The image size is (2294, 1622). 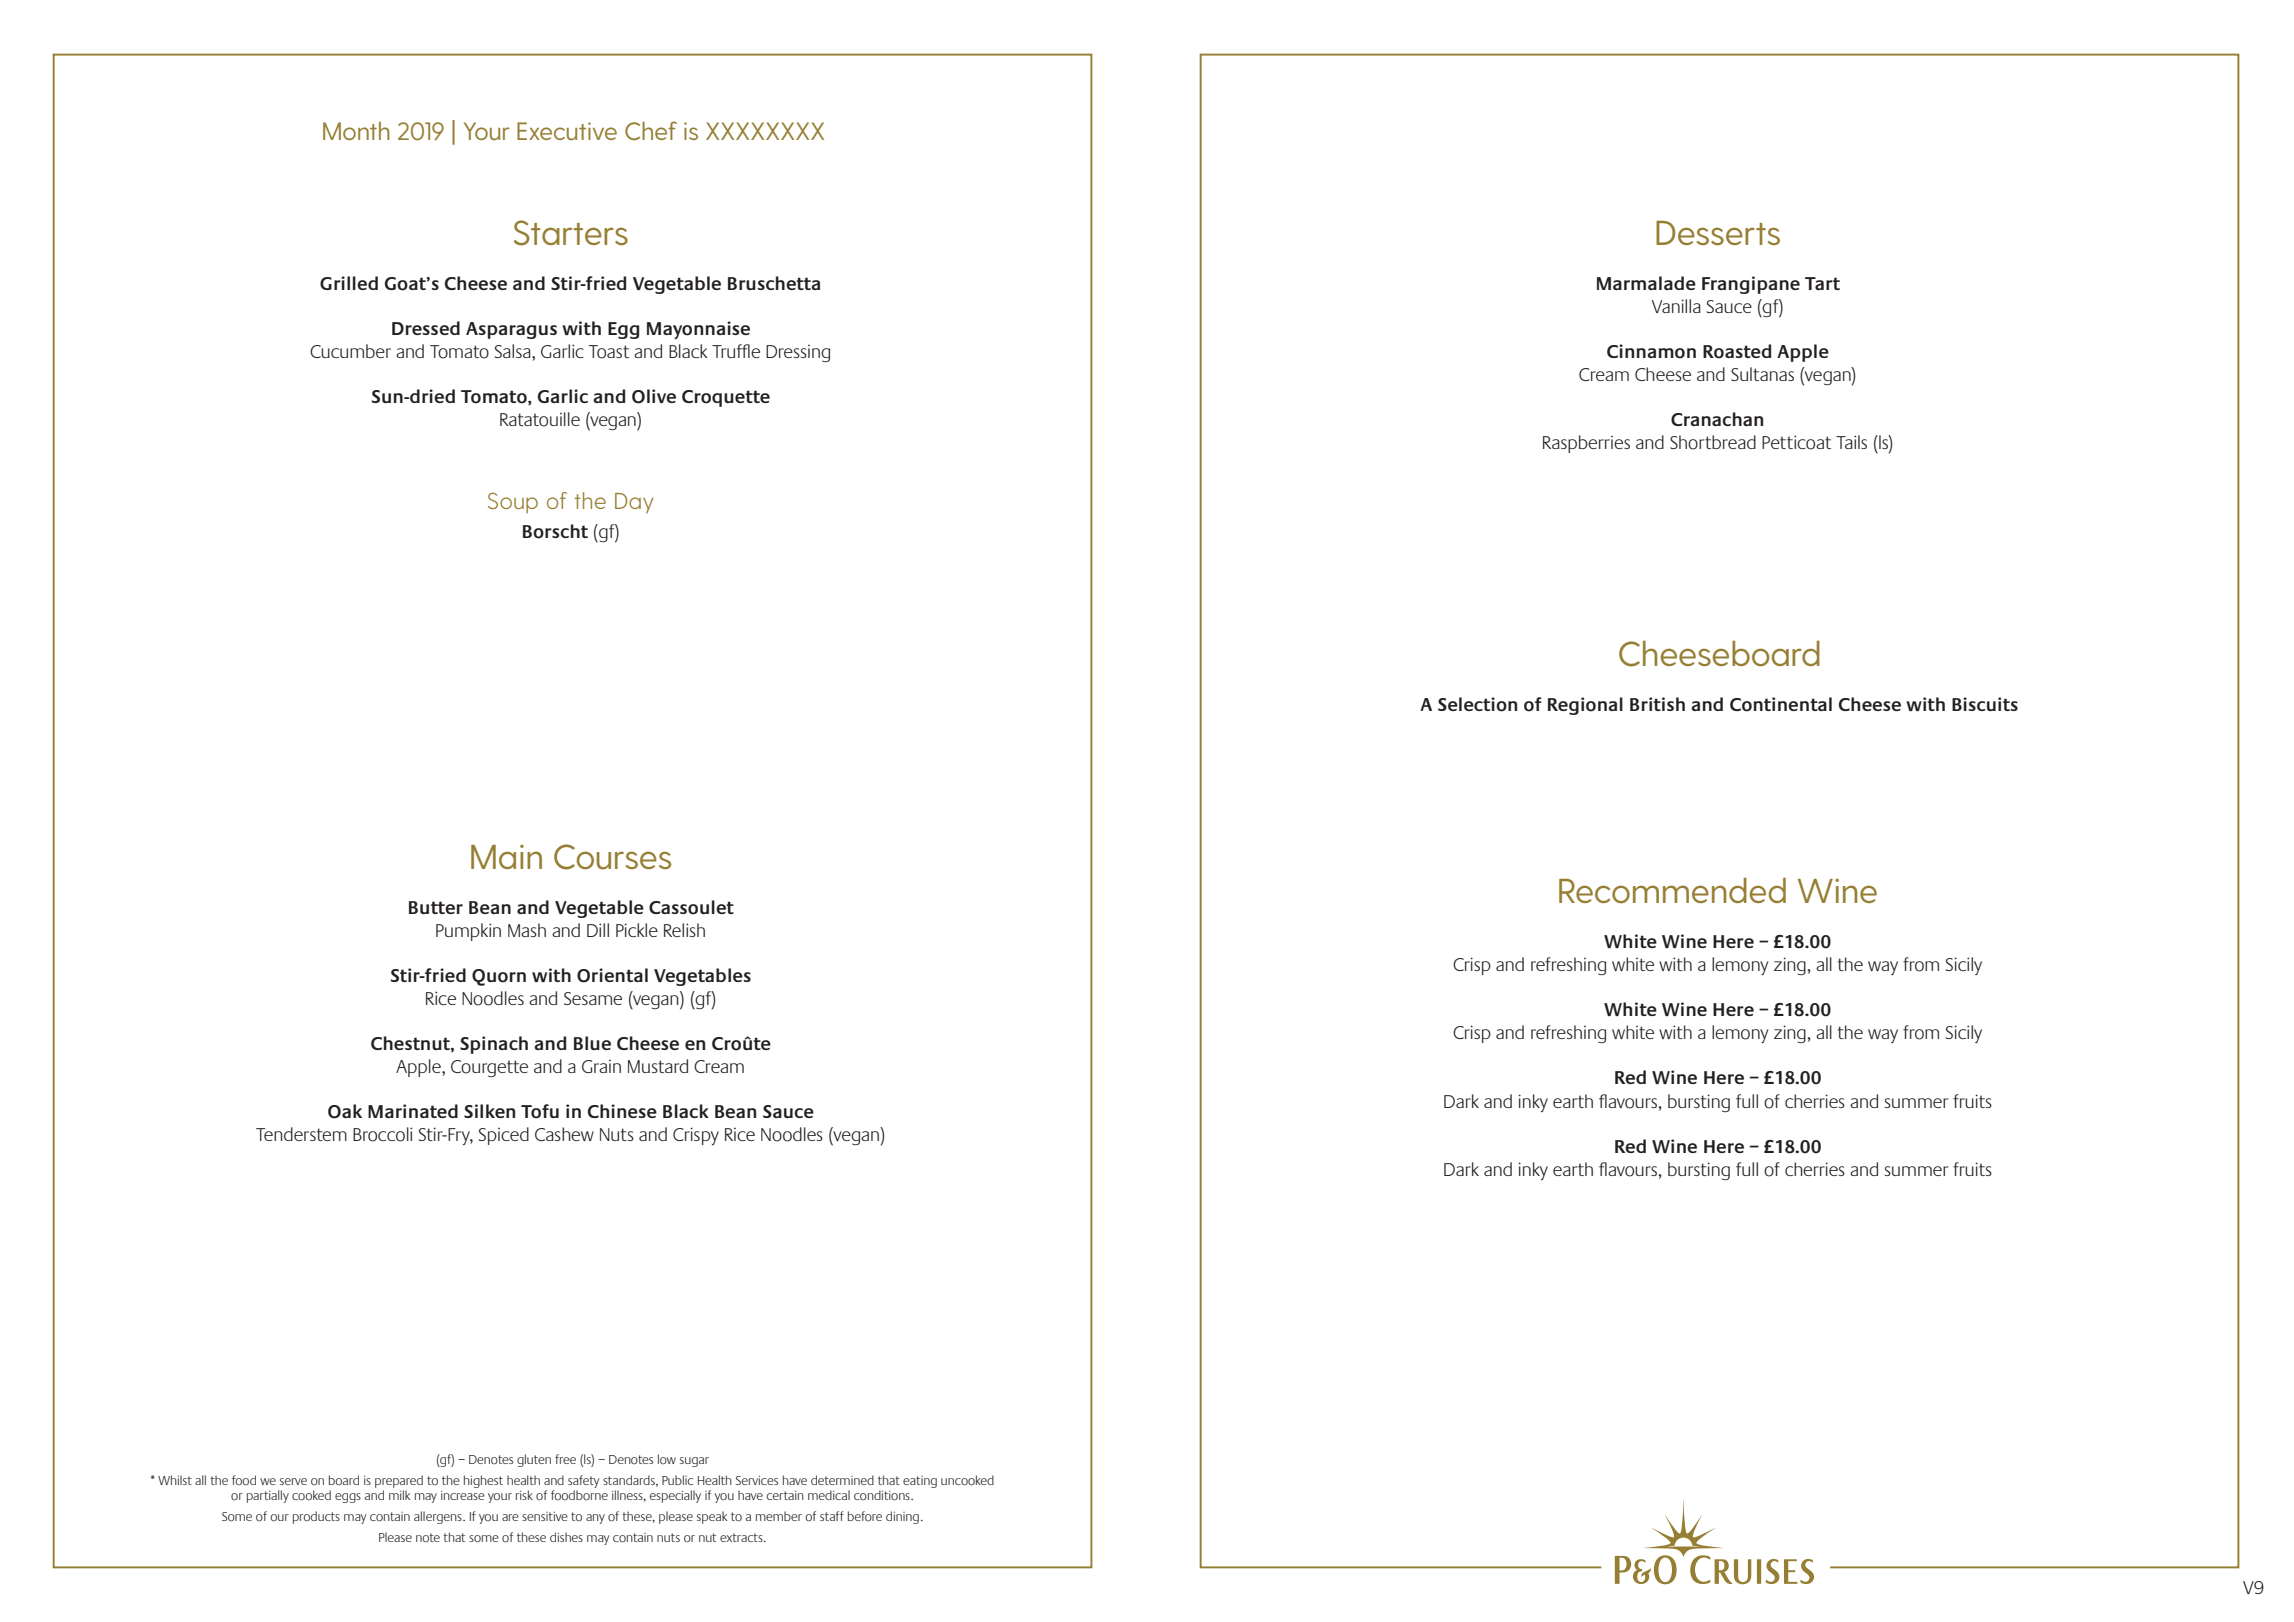 What do you see at coordinates (902, 1517) in the document?
I see `dining` at bounding box center [902, 1517].
